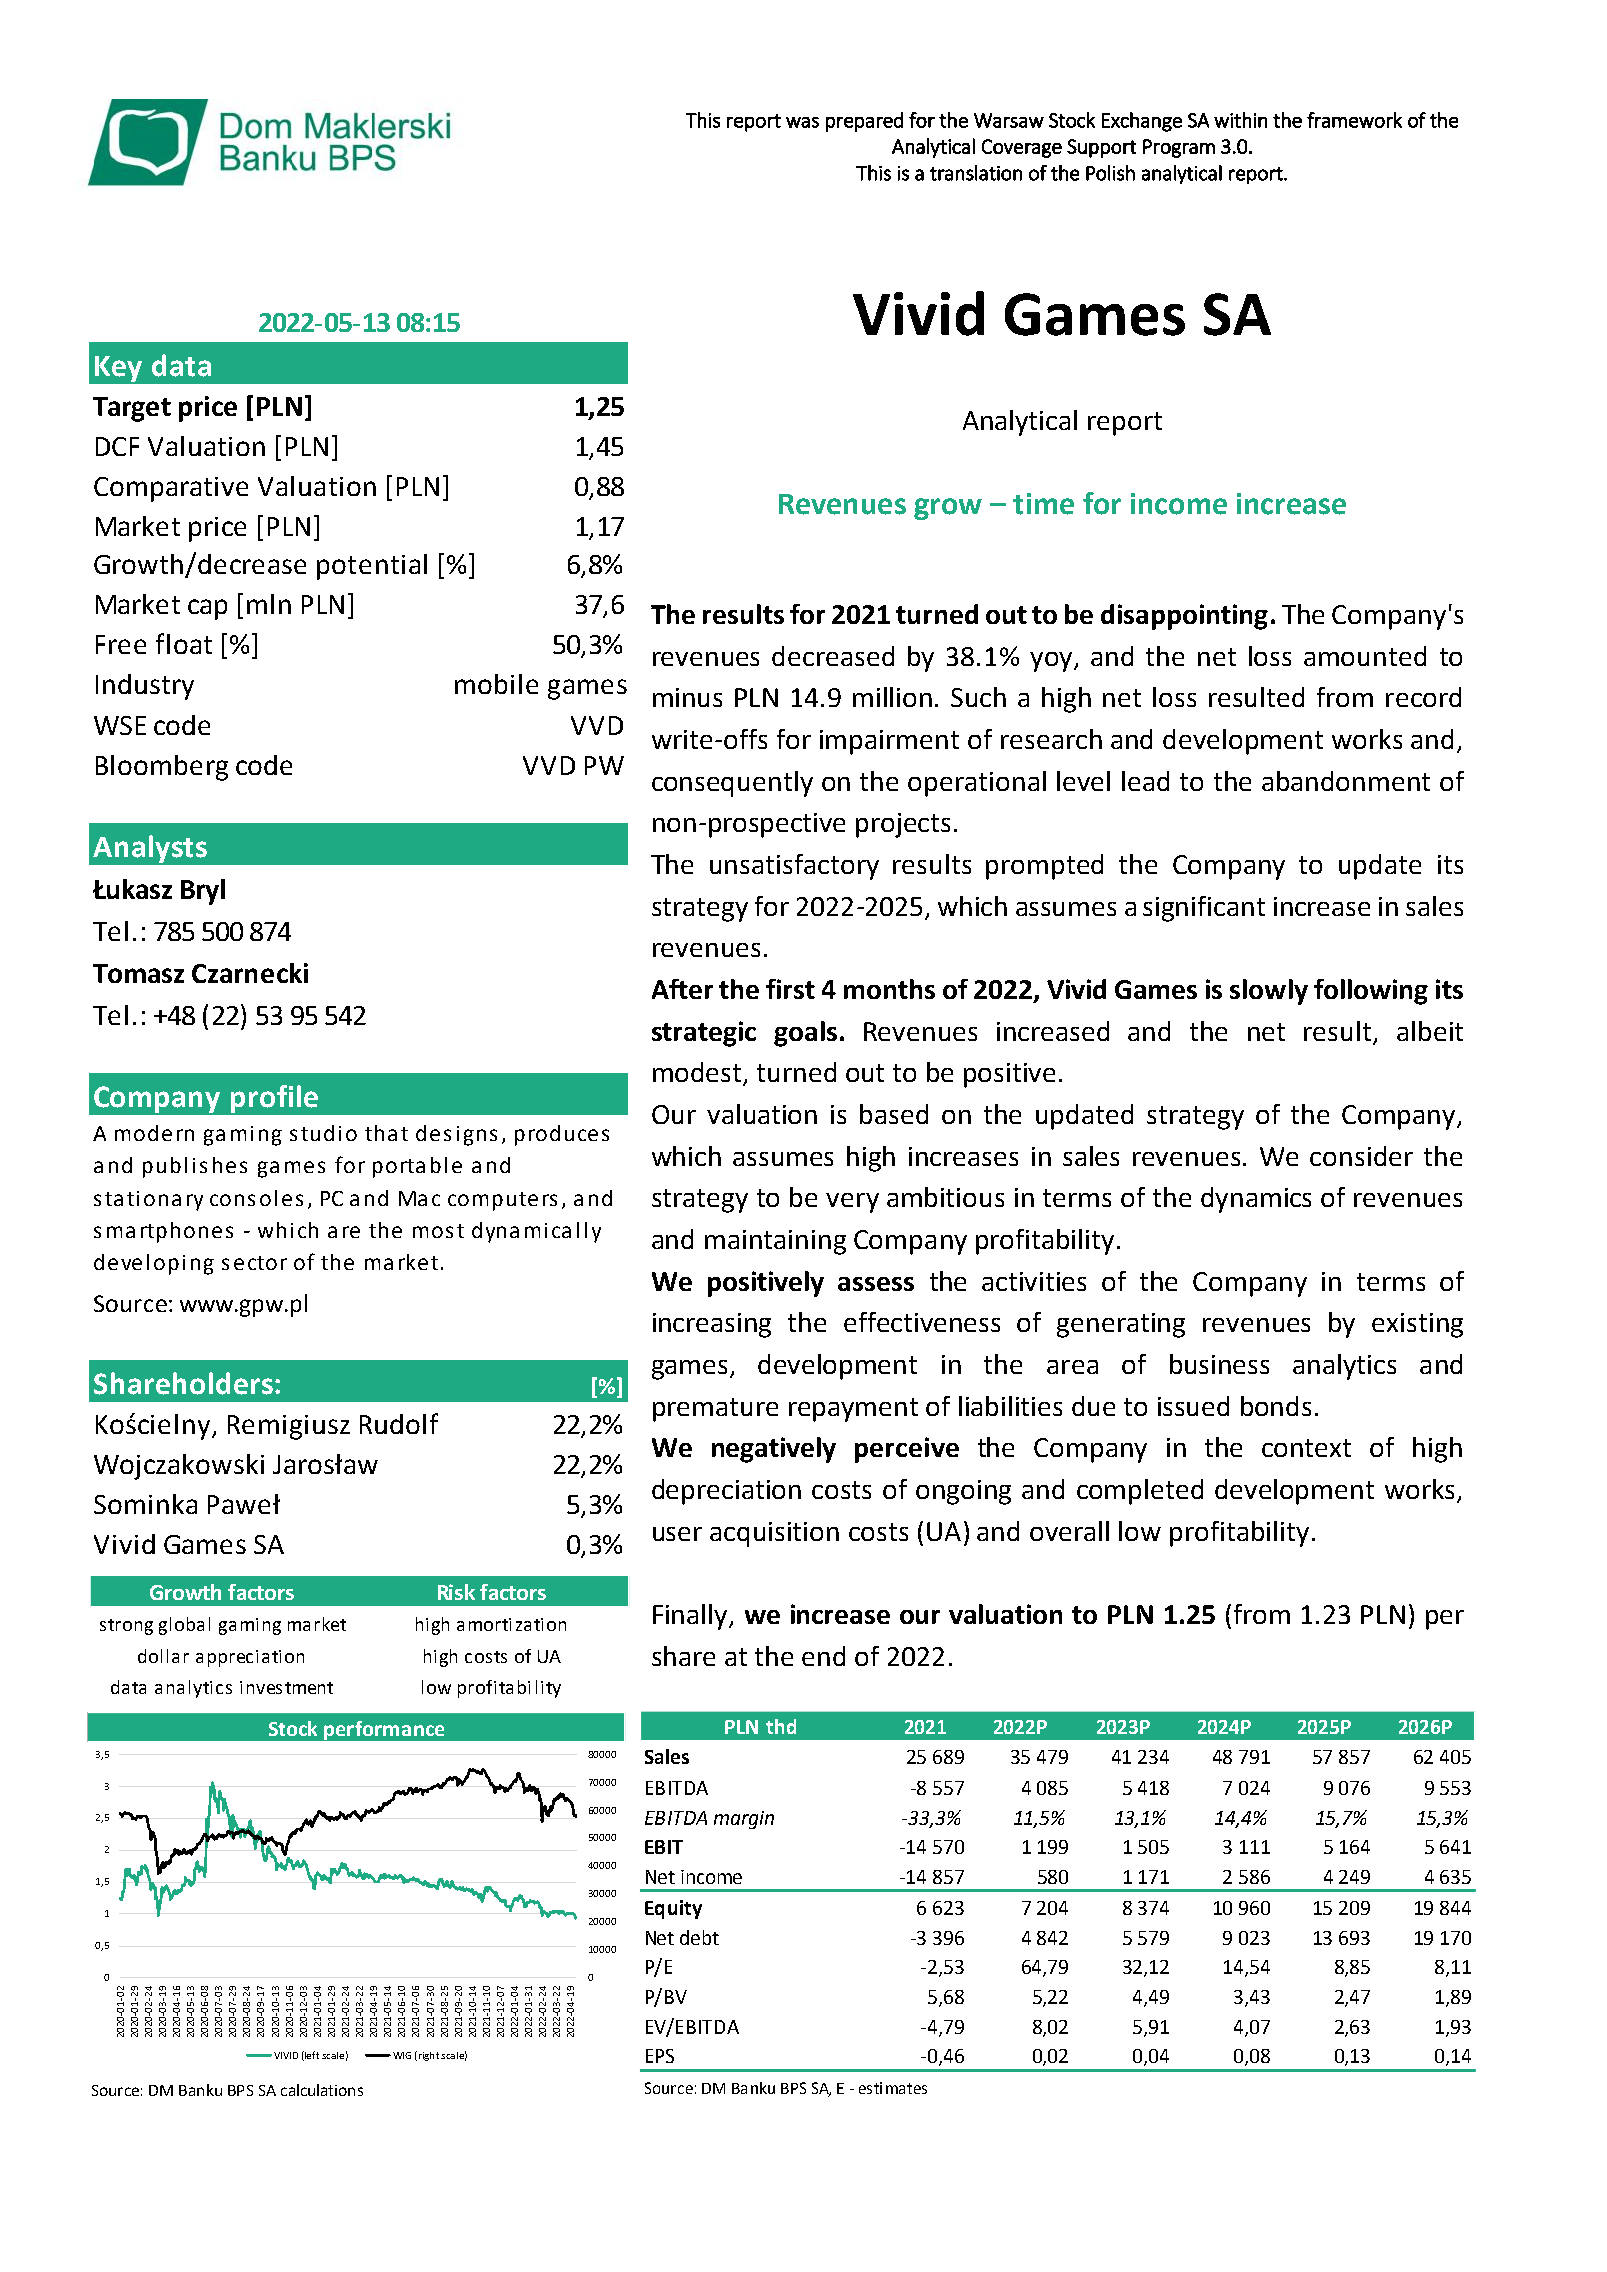  Describe the element at coordinates (893, 2088) in the screenshot. I see `estimates` at that location.
